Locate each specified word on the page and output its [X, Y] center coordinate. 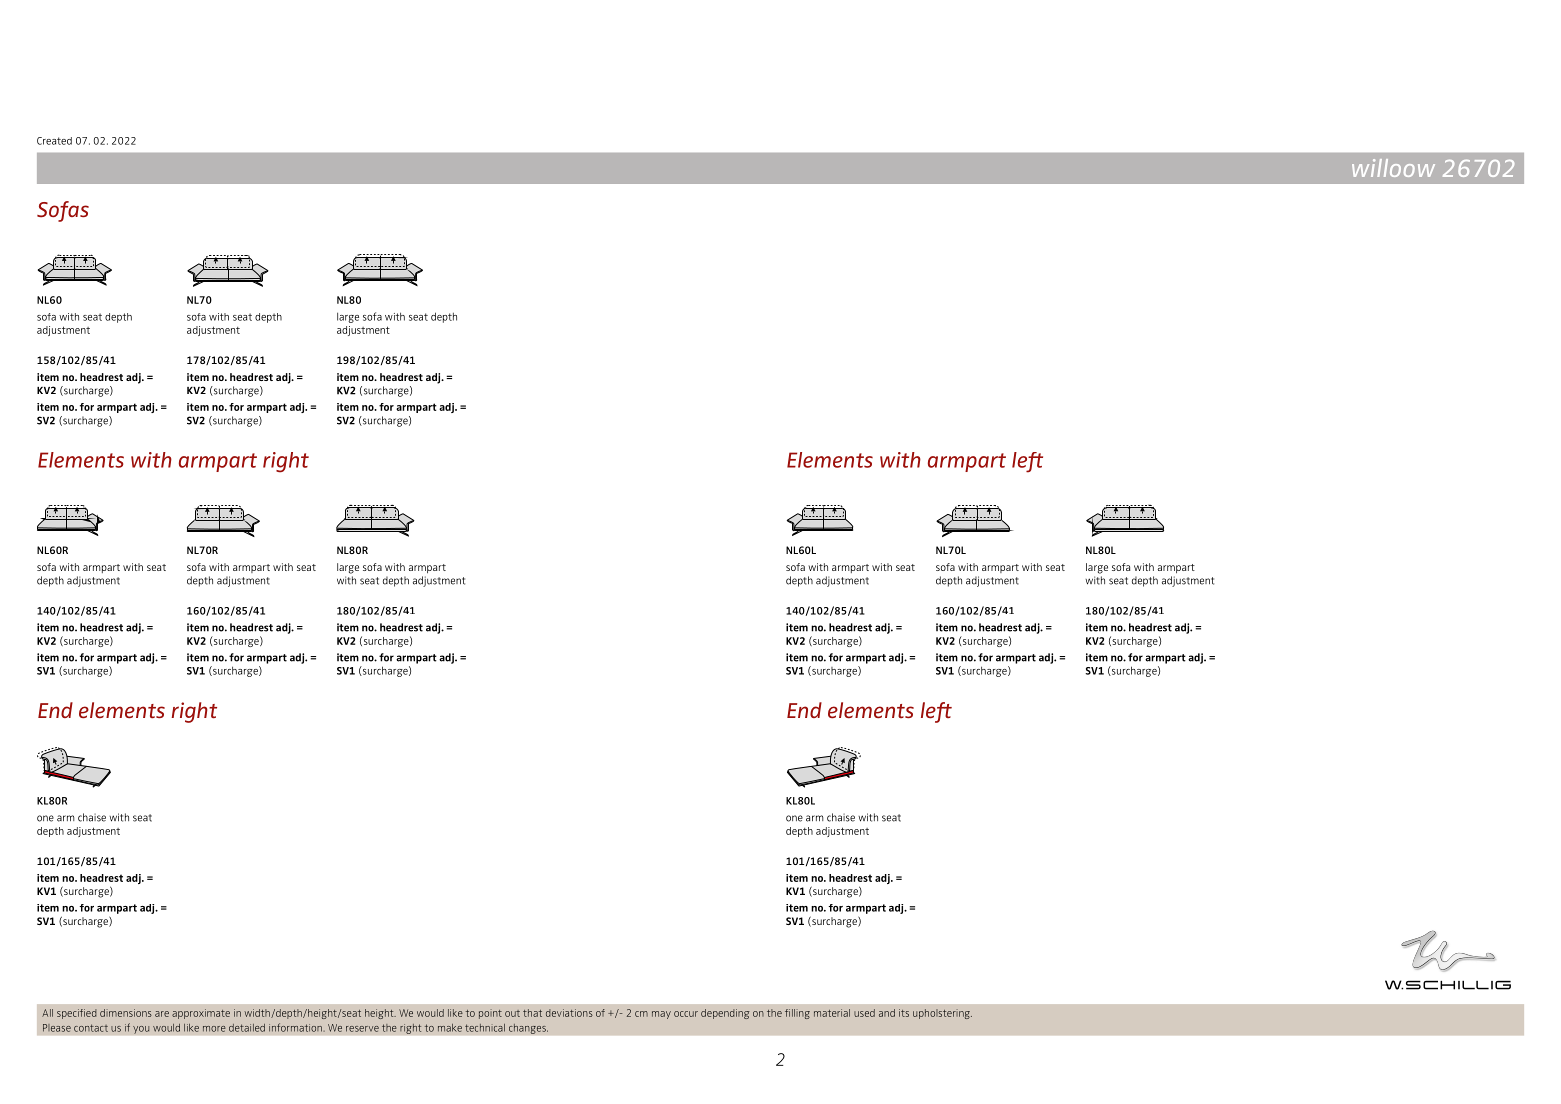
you [141, 1029]
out [512, 1013]
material [832, 1013]
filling [797, 1014]
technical [485, 1028]
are [162, 1014]
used [864, 1013]
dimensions [126, 1013]
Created [54, 141]
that [532, 1013]
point [490, 1014]
